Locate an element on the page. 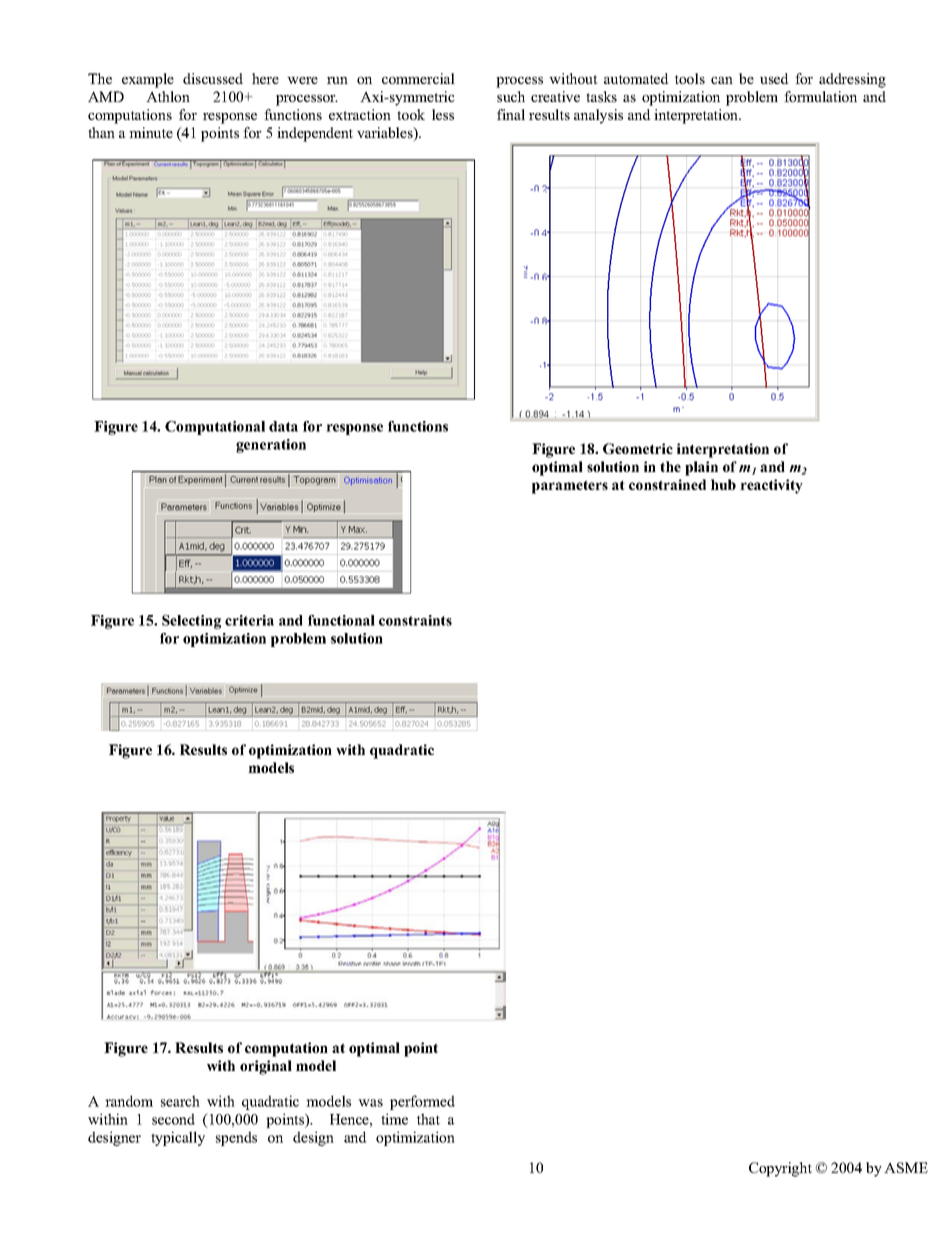  Athlon is located at coordinates (168, 96).
